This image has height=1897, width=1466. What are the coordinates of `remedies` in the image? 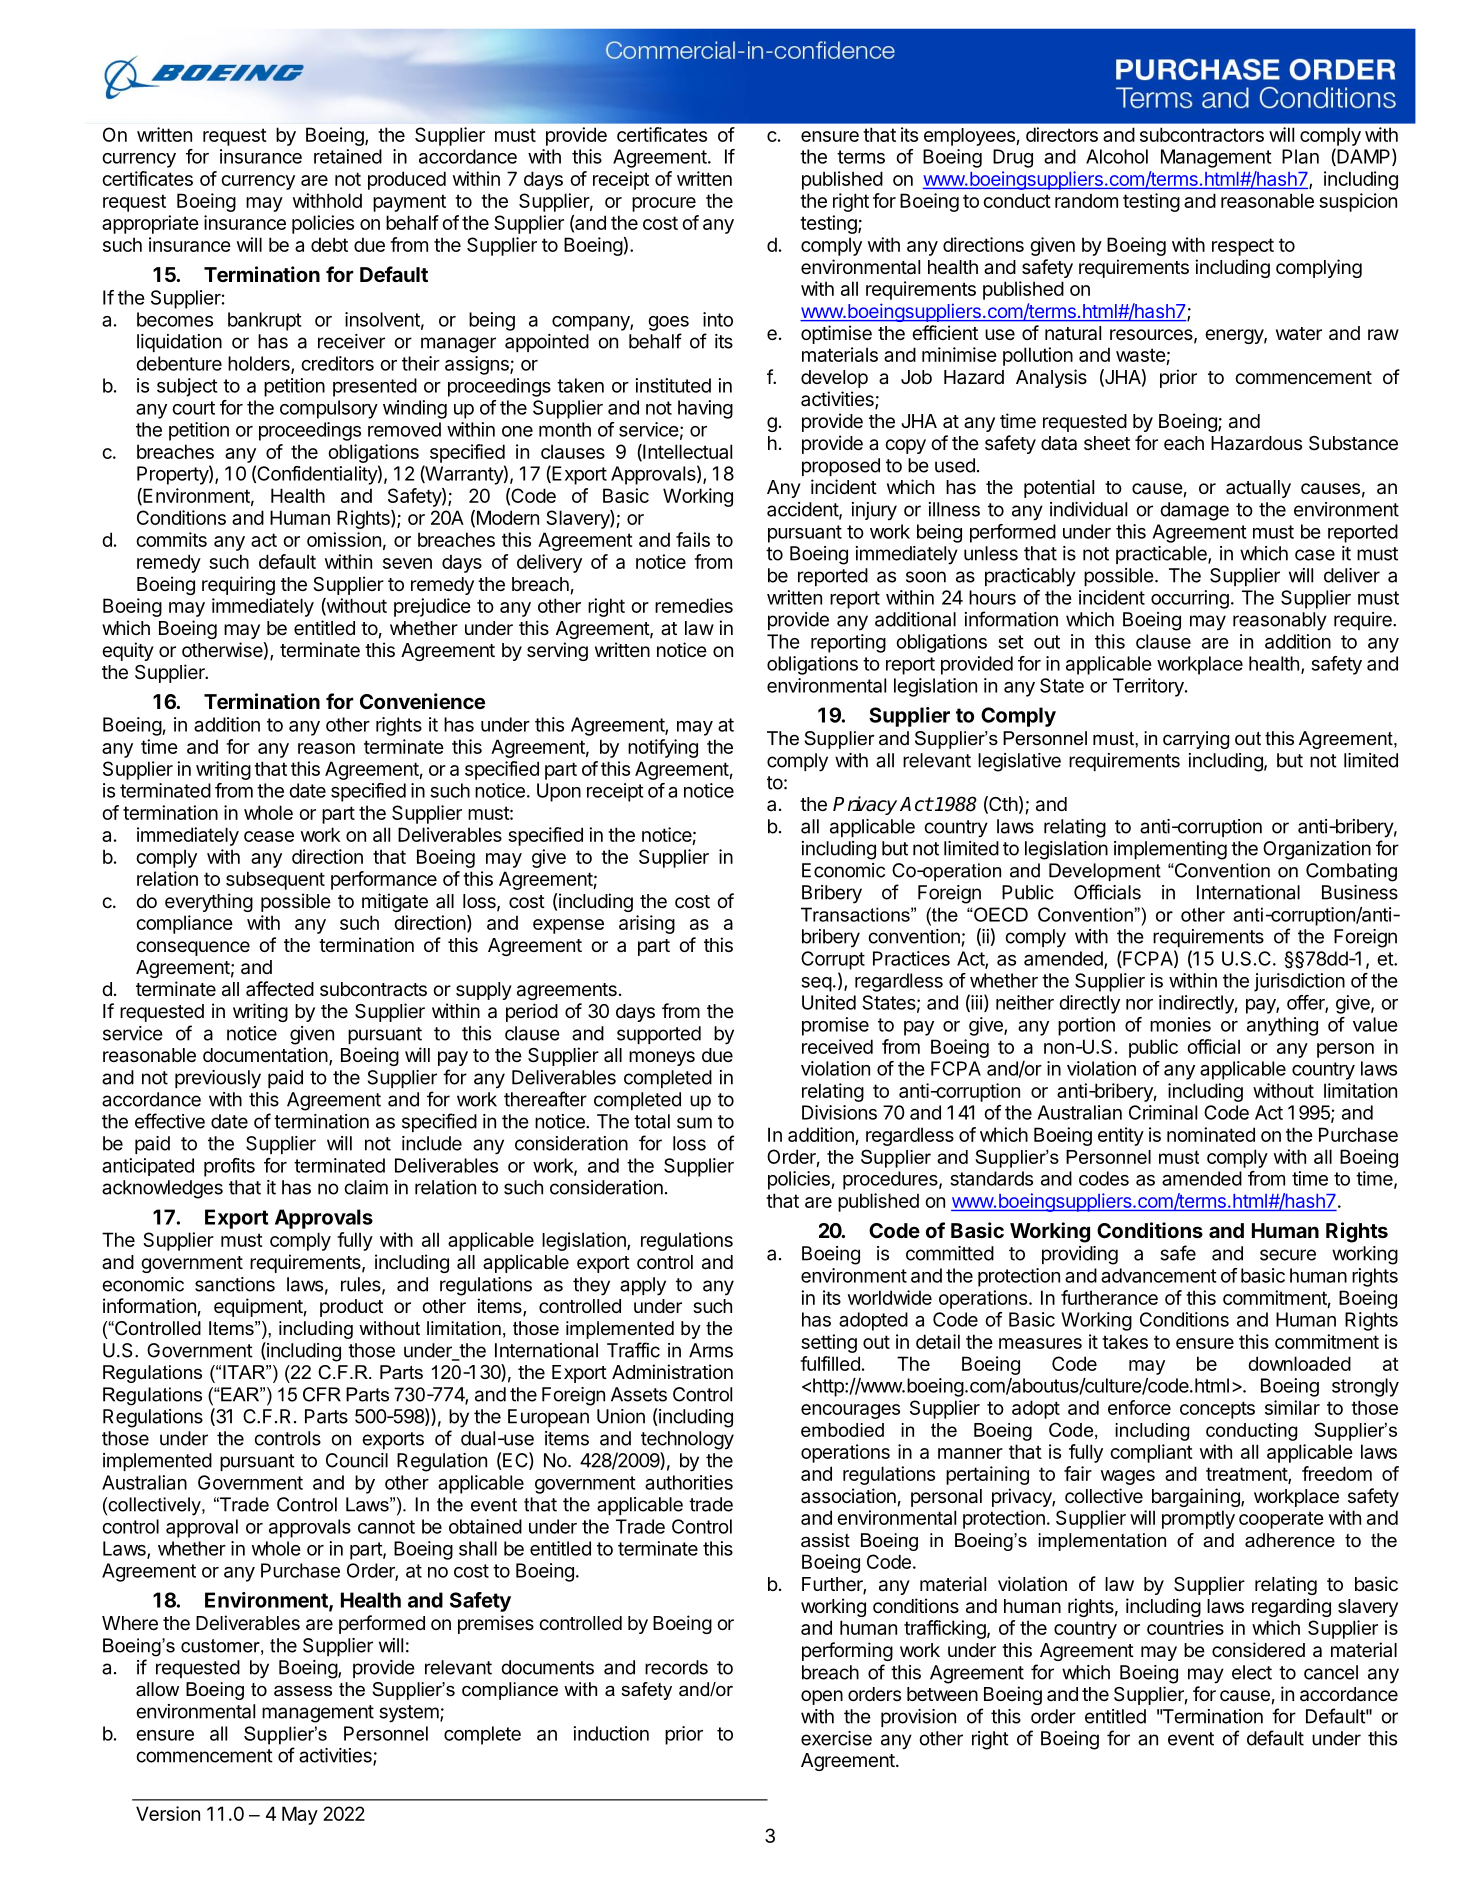 It's located at (694, 605).
